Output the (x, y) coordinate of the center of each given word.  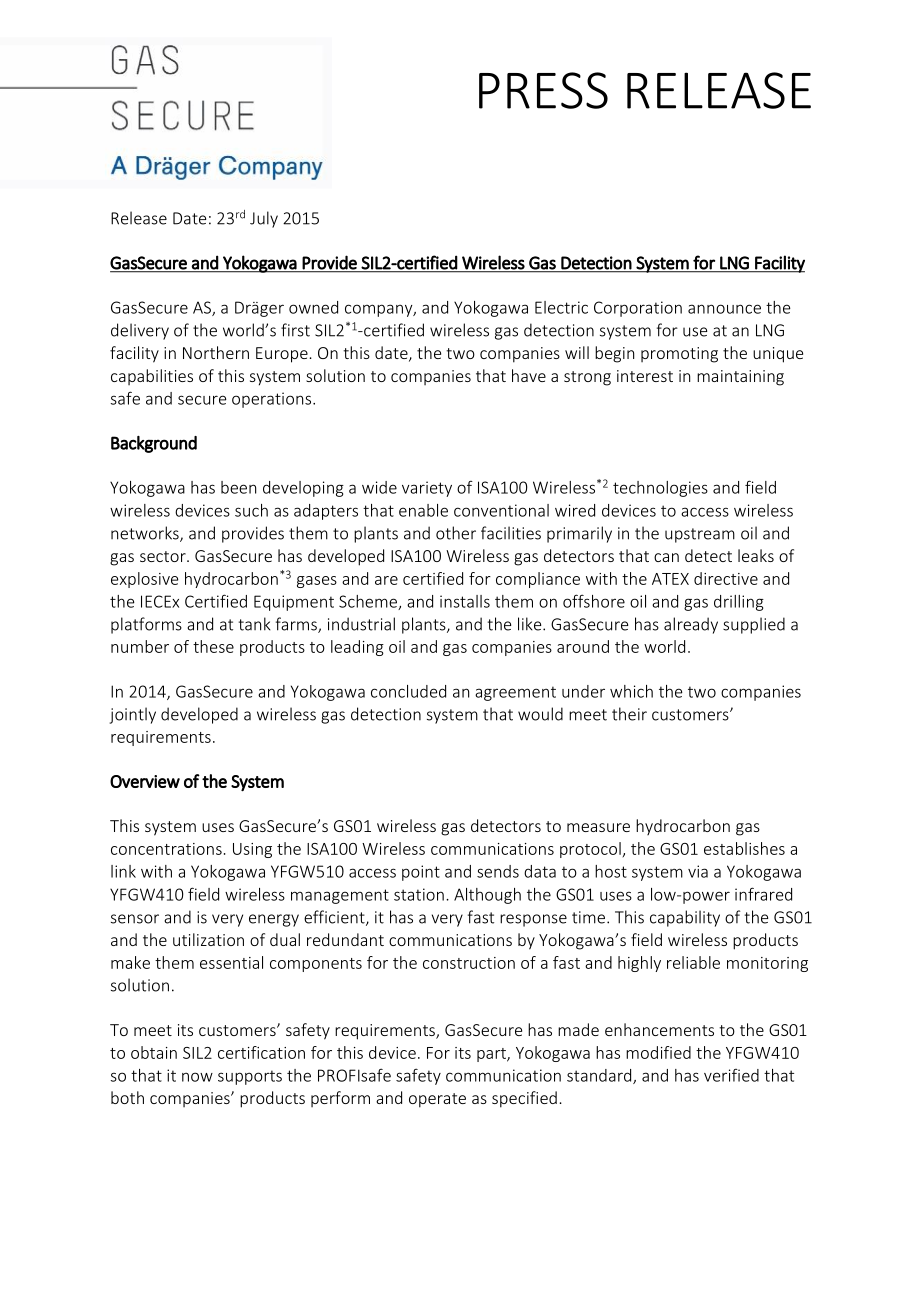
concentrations (166, 849)
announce (724, 309)
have (529, 375)
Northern (216, 352)
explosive (144, 580)
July (264, 219)
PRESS (543, 90)
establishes (744, 848)
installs (465, 601)
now (197, 1077)
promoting (679, 355)
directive (726, 578)
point (421, 873)
